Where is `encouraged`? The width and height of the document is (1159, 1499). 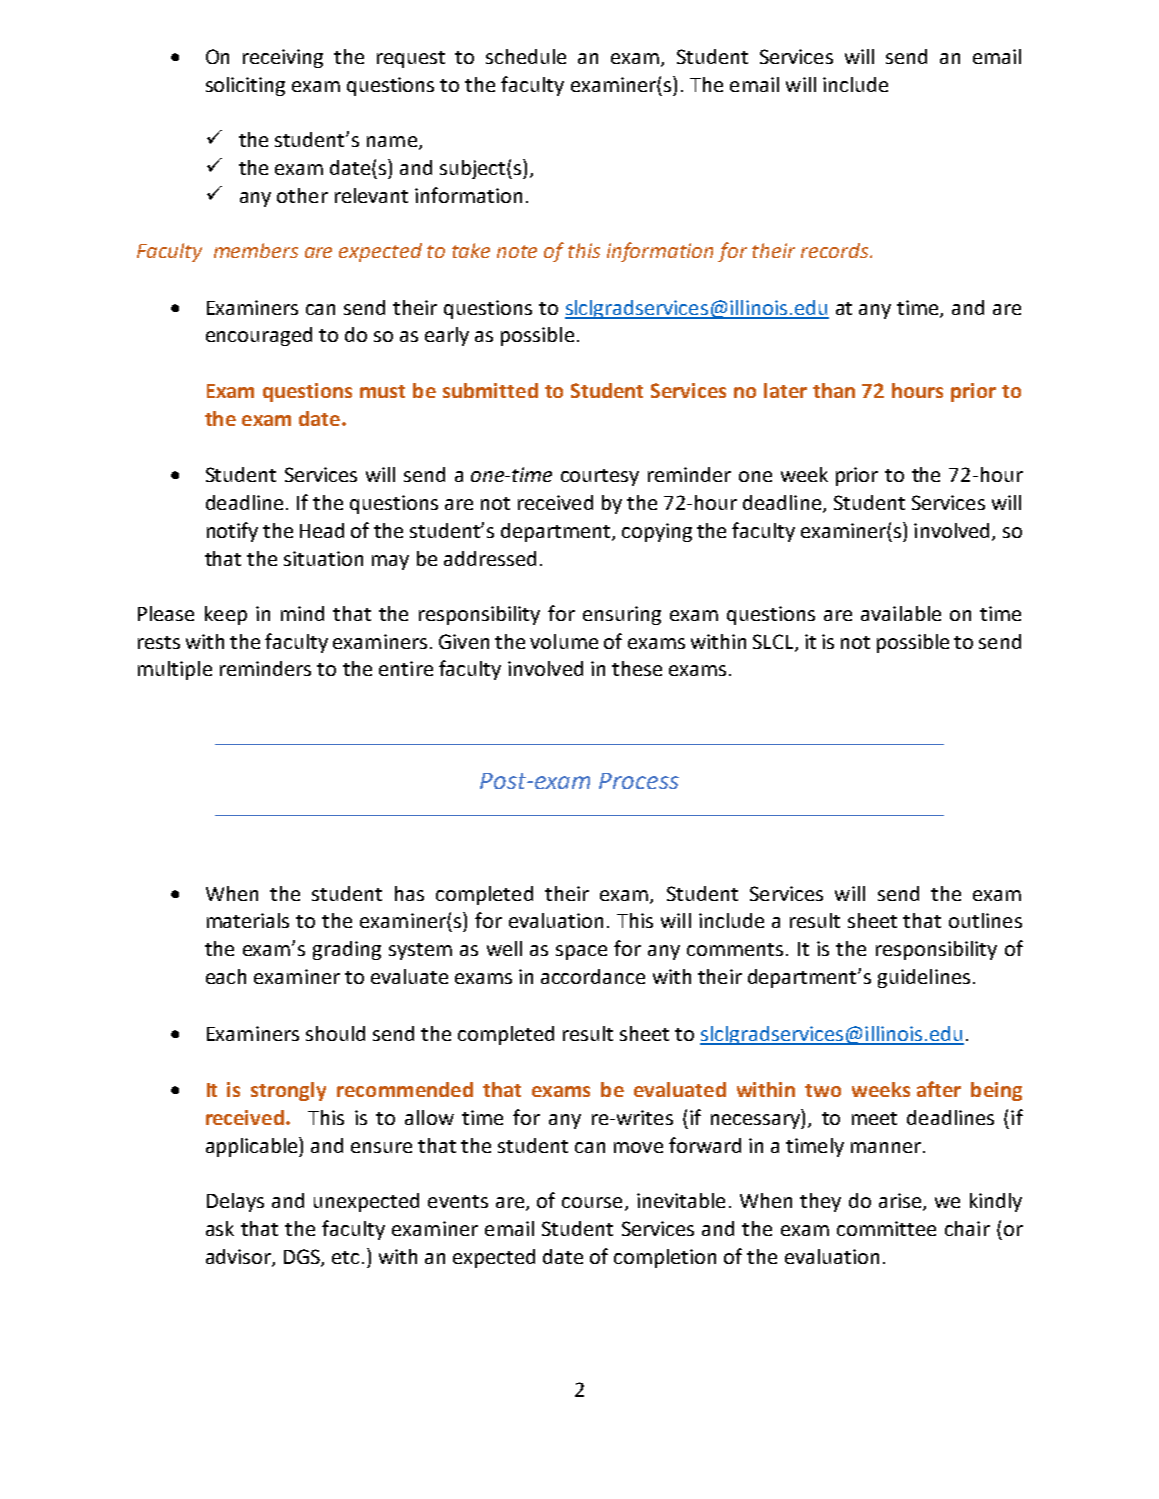
encouraged is located at coordinates (259, 336).
